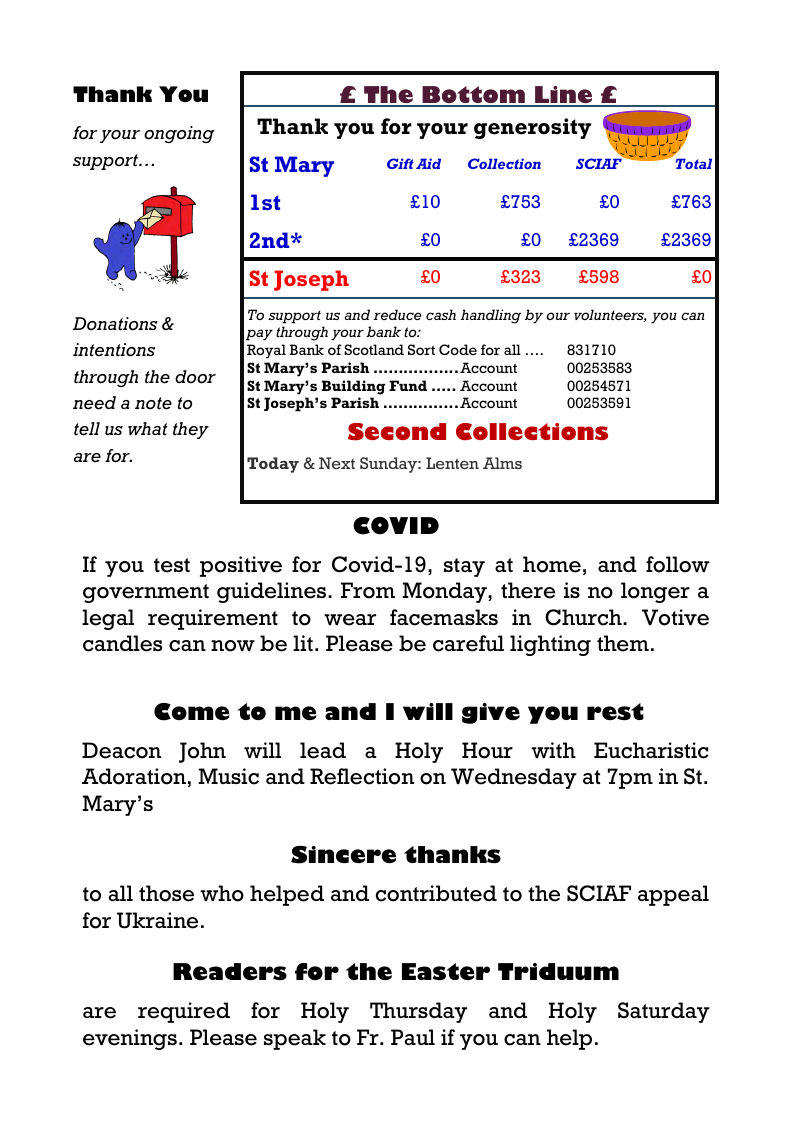  What do you see at coordinates (114, 350) in the page?
I see `intentions` at bounding box center [114, 350].
